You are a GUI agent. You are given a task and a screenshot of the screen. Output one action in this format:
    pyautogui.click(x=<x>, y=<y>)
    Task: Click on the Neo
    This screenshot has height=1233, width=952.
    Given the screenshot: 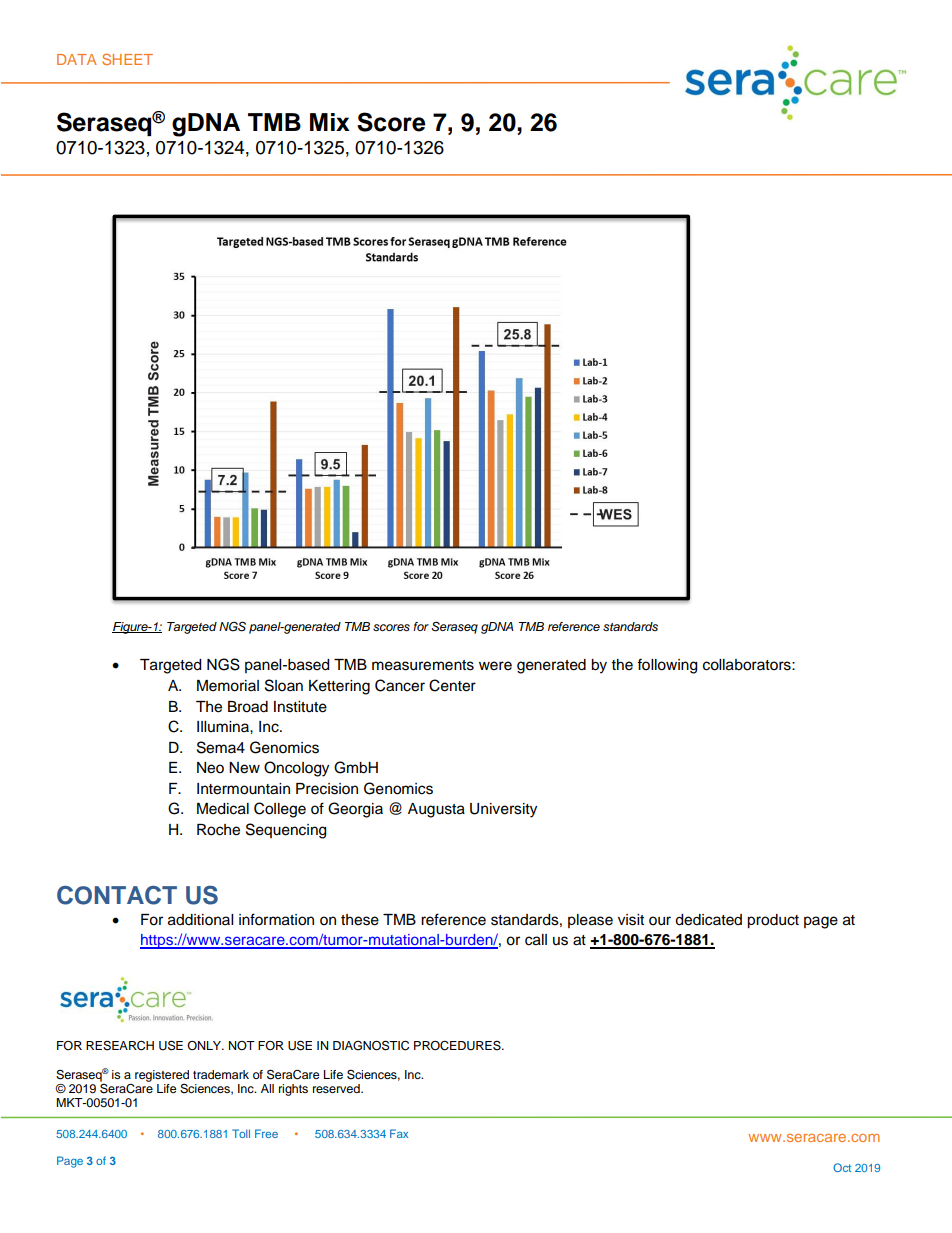 What is the action you would take?
    pyautogui.click(x=210, y=768)
